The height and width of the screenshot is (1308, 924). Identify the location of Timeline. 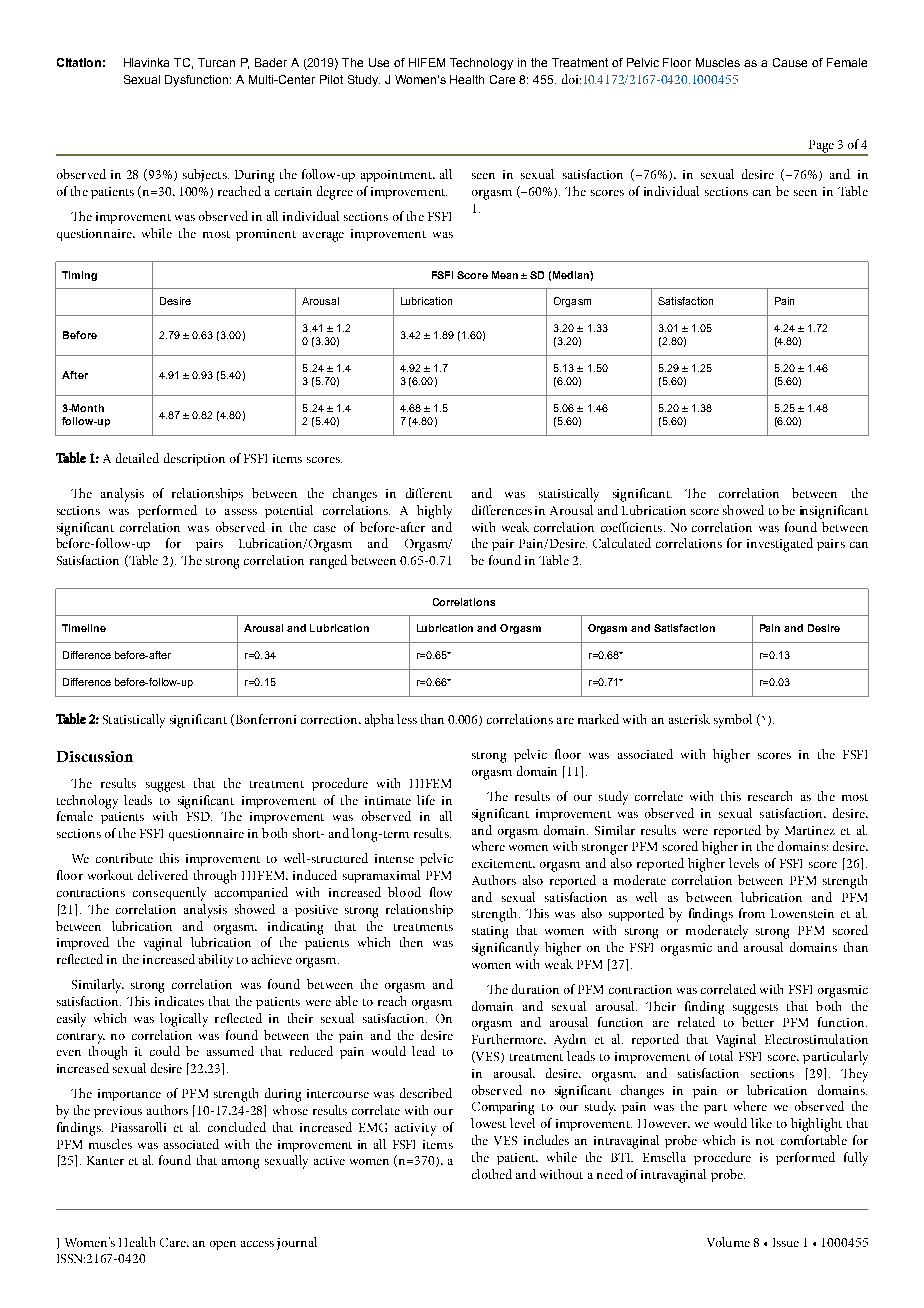
(84, 628).
